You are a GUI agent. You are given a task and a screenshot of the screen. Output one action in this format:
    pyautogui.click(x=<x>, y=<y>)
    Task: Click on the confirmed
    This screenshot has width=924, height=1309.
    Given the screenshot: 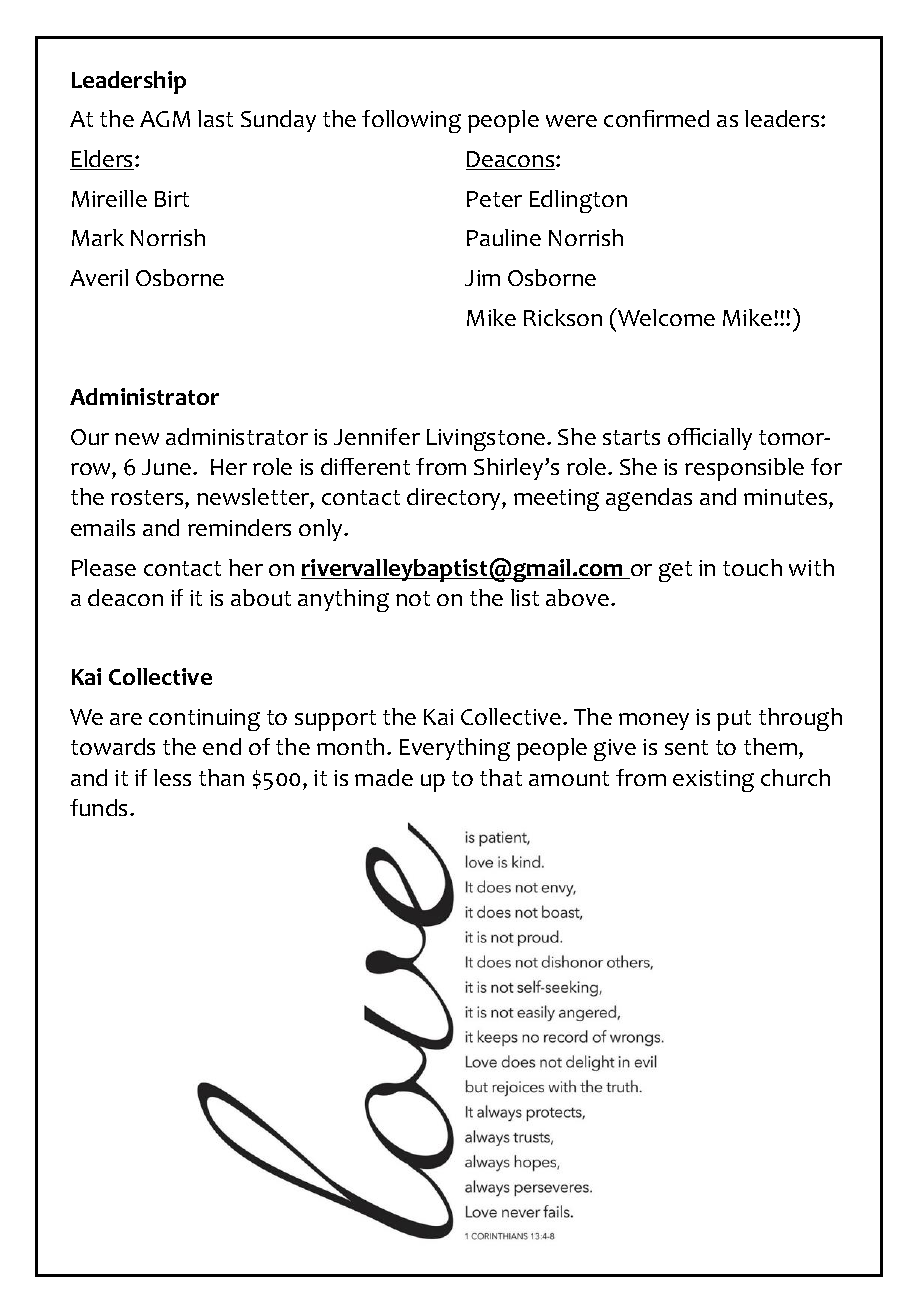 What is the action you would take?
    pyautogui.click(x=656, y=118)
